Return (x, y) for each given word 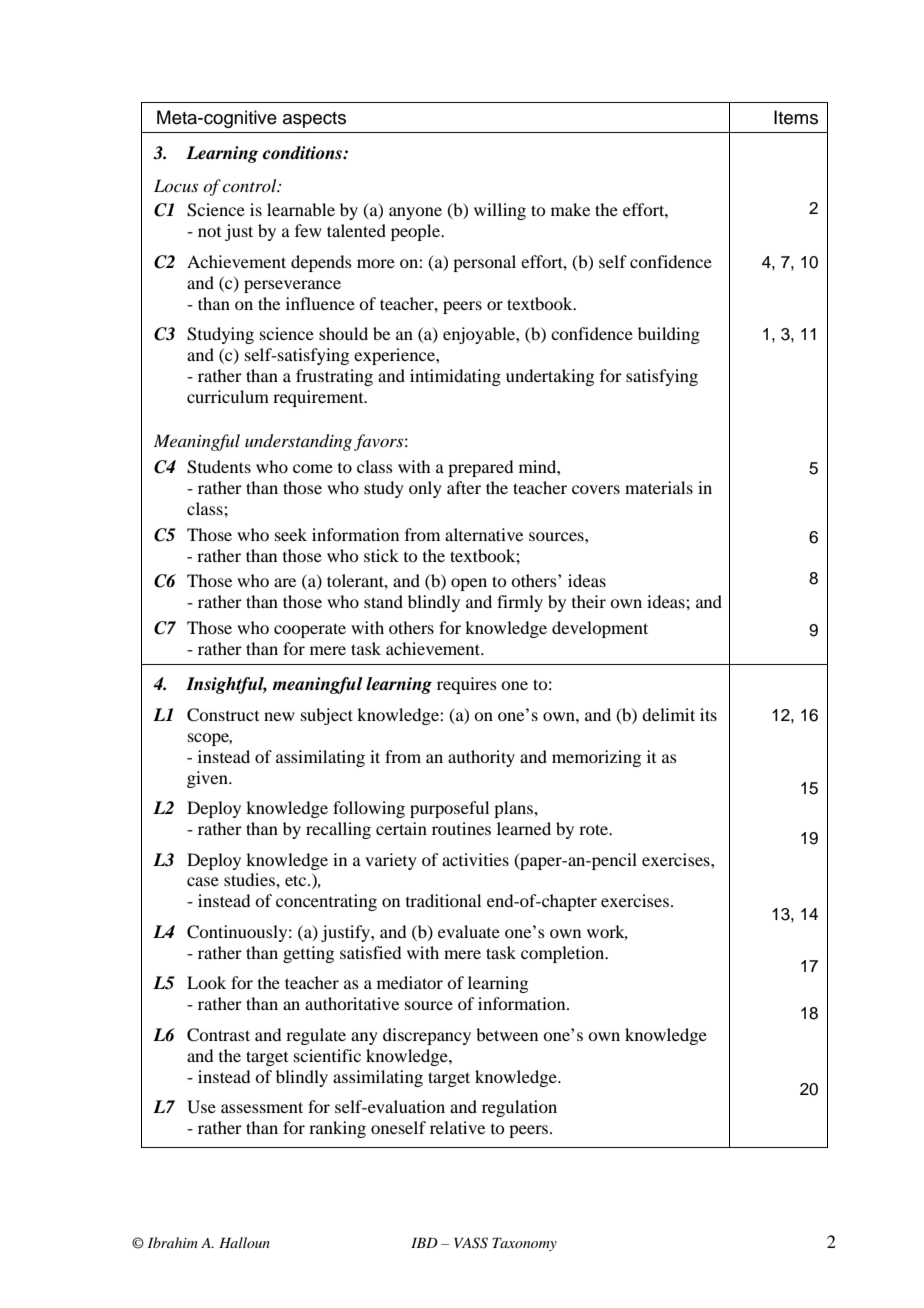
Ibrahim (173, 1242)
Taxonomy (524, 1244)
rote (595, 829)
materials (659, 487)
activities (475, 859)
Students (219, 467)
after (464, 487)
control (250, 185)
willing (500, 211)
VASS (471, 1243)
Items (796, 117)
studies (250, 879)
